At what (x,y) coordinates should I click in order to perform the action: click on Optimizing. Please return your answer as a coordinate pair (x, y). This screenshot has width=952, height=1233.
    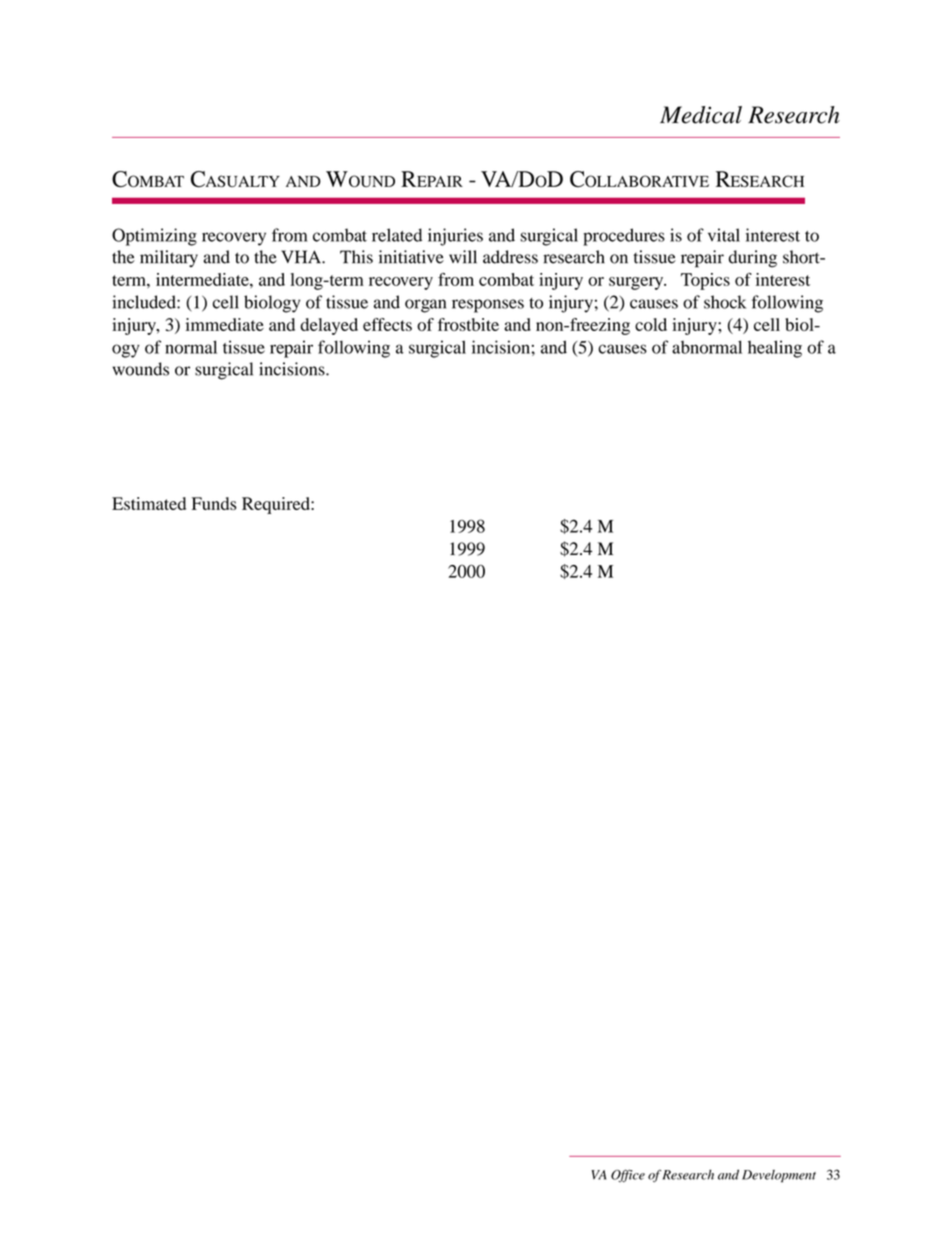
    Looking at the image, I should click on (154, 237).
